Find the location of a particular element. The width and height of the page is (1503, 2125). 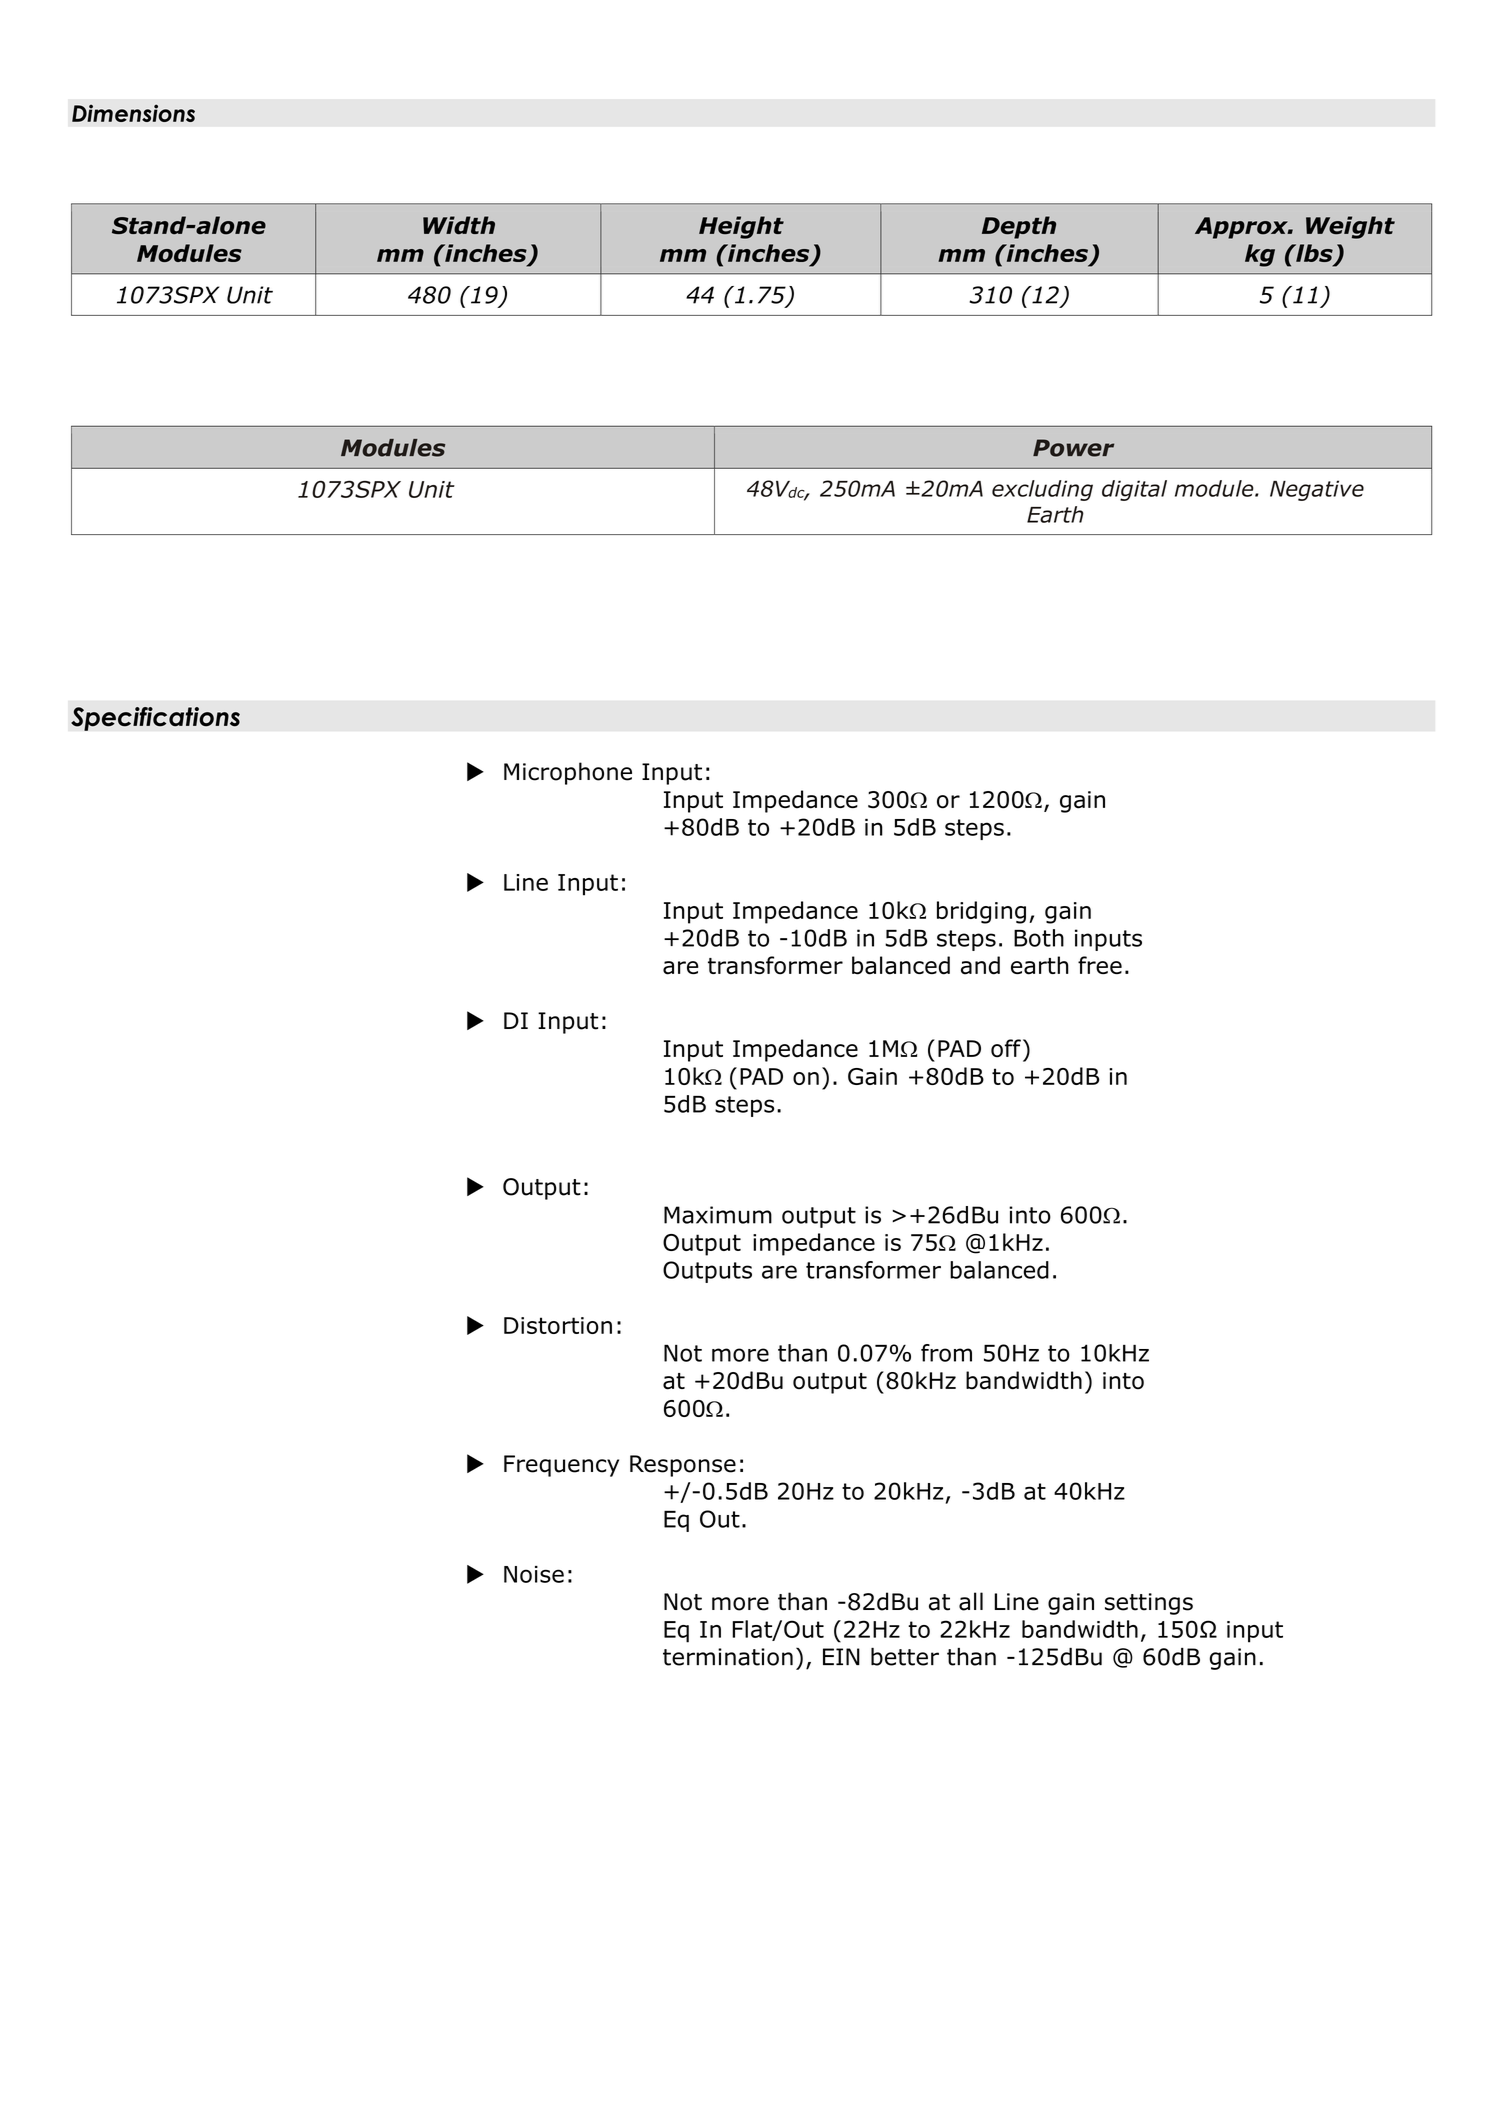

Weight is located at coordinates (1350, 227).
